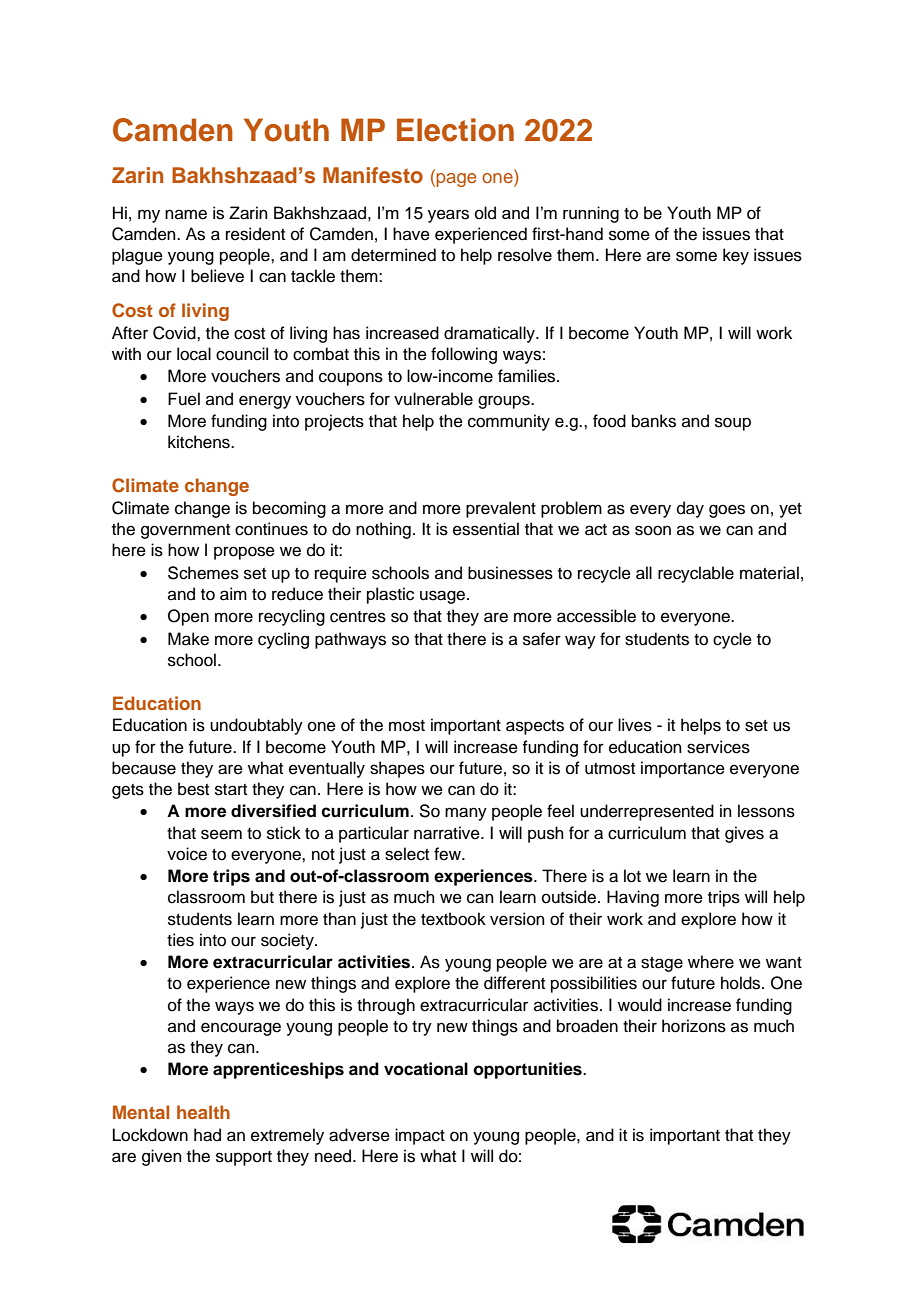 The width and height of the screenshot is (924, 1308). What do you see at coordinates (640, 1005) in the screenshot?
I see `would` at bounding box center [640, 1005].
